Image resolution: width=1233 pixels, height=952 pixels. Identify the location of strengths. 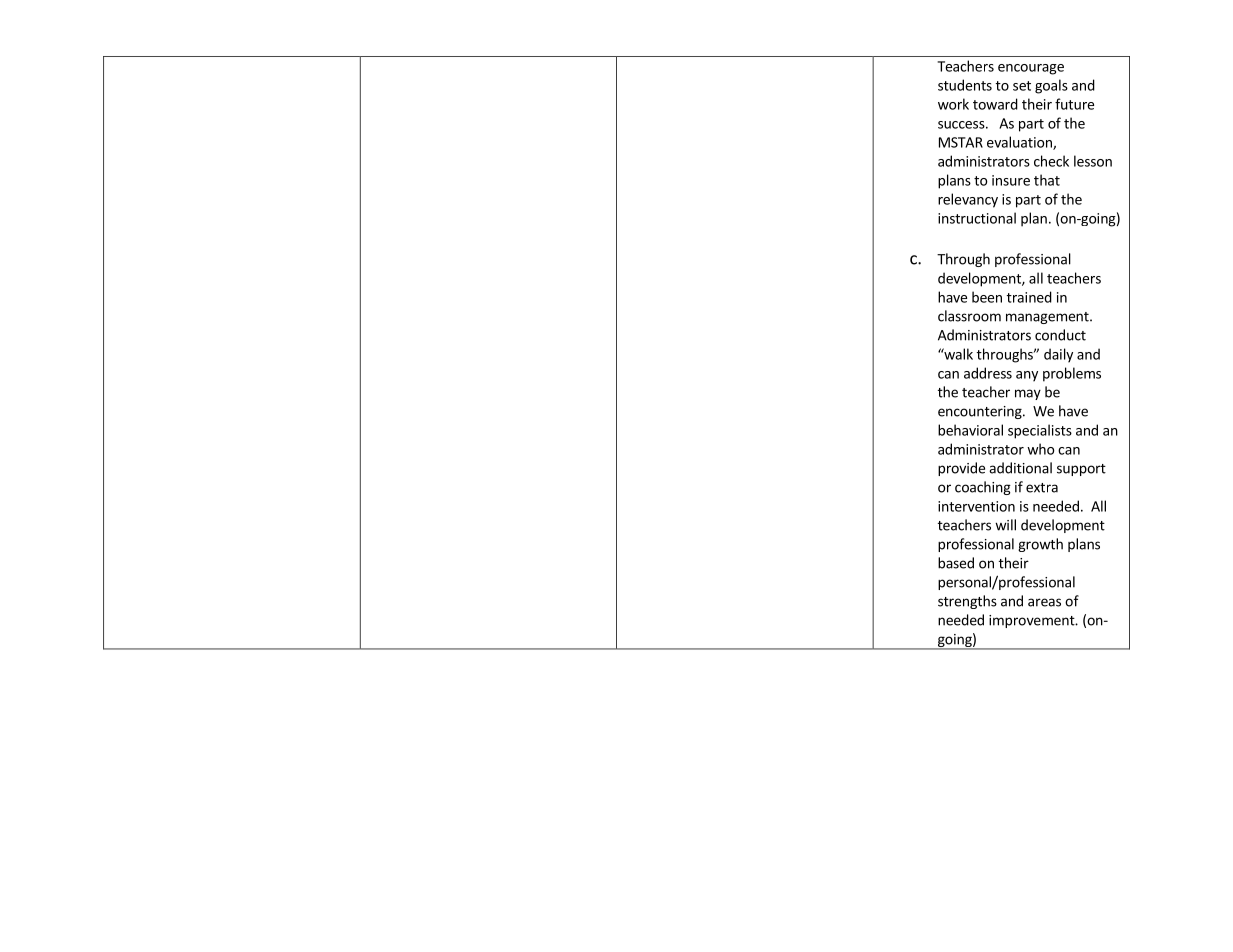
(967, 602).
